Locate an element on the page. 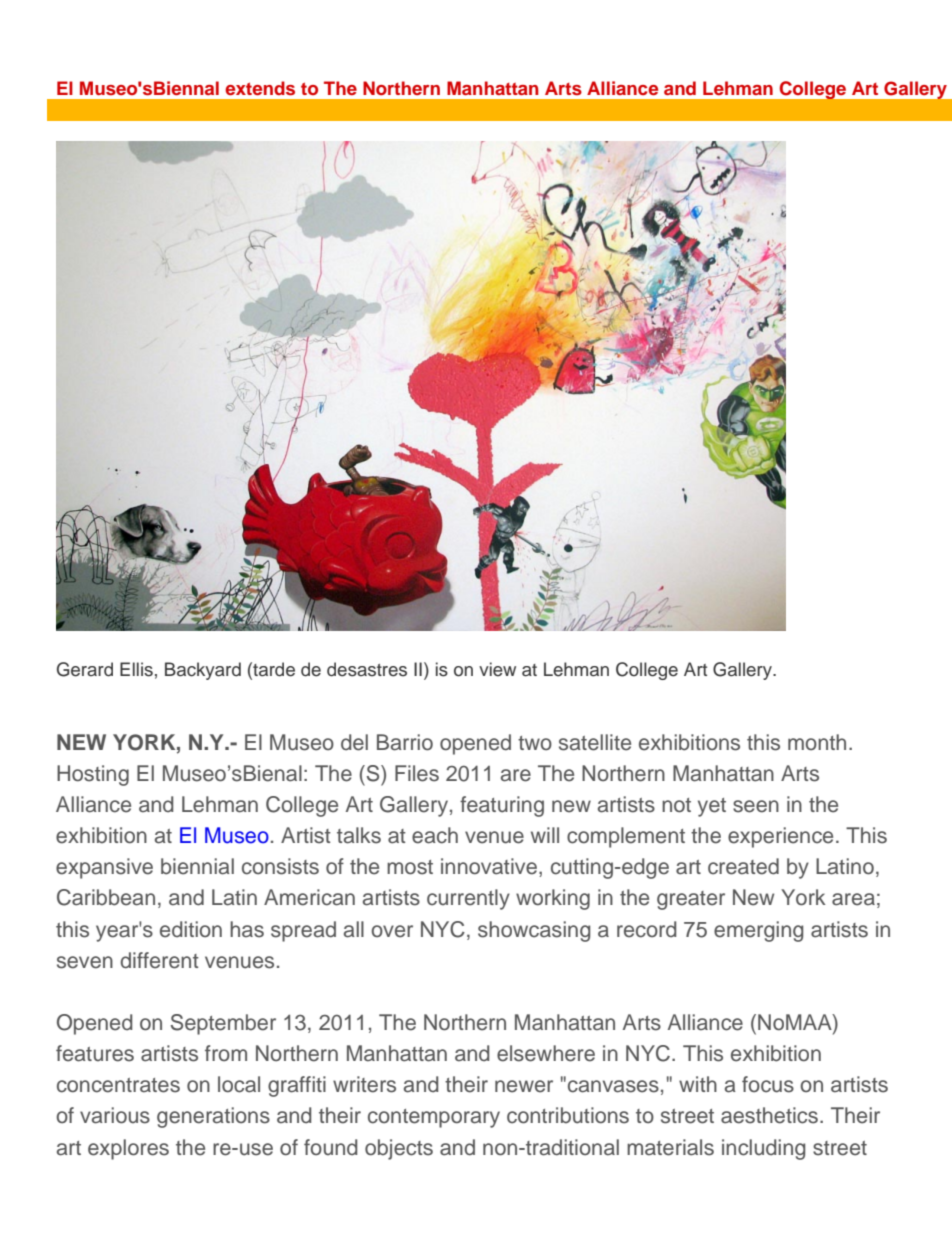 The height and width of the document is (1233, 952). satellite is located at coordinates (595, 742).
